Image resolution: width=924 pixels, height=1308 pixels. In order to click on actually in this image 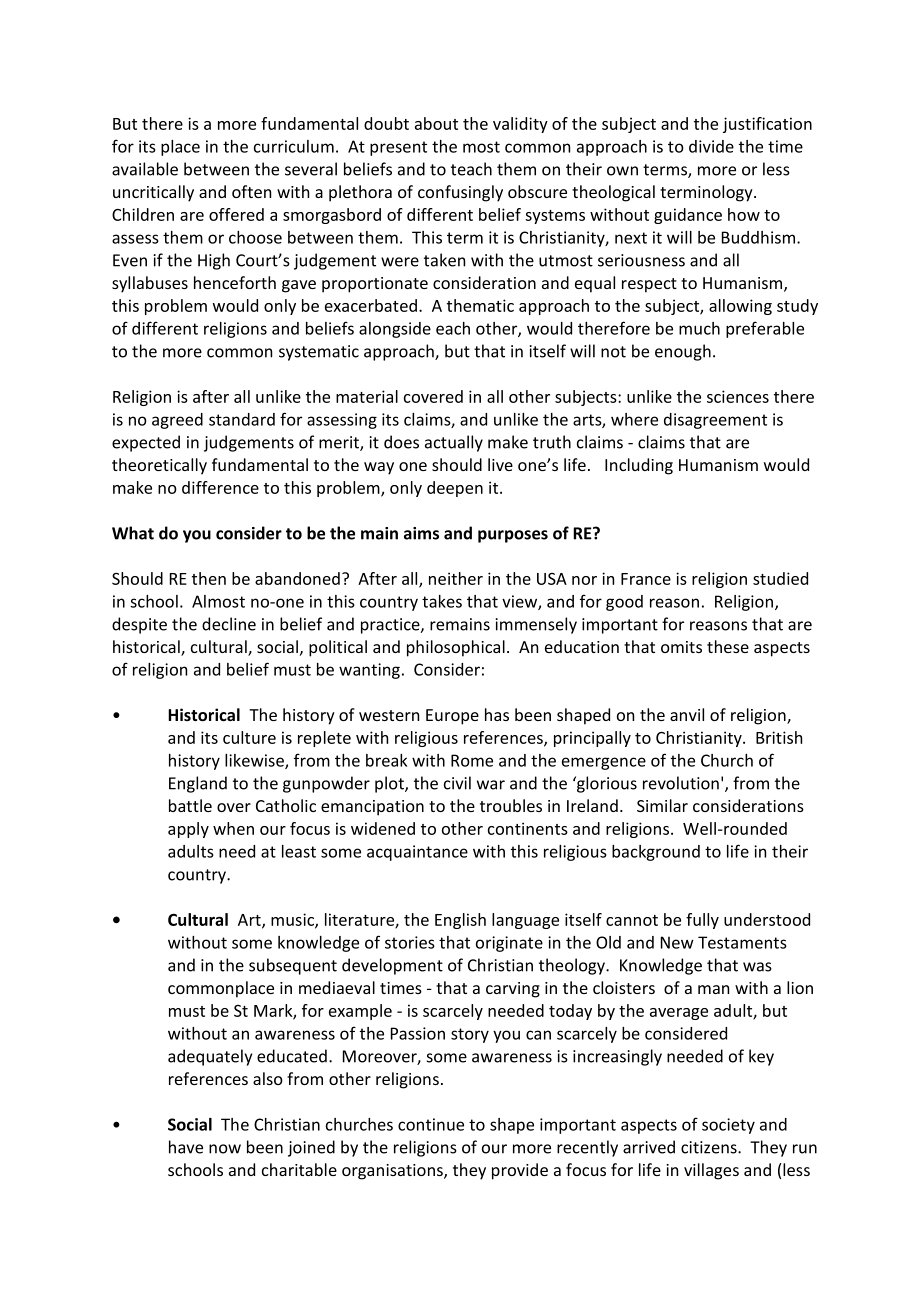, I will do `click(454, 443)`.
